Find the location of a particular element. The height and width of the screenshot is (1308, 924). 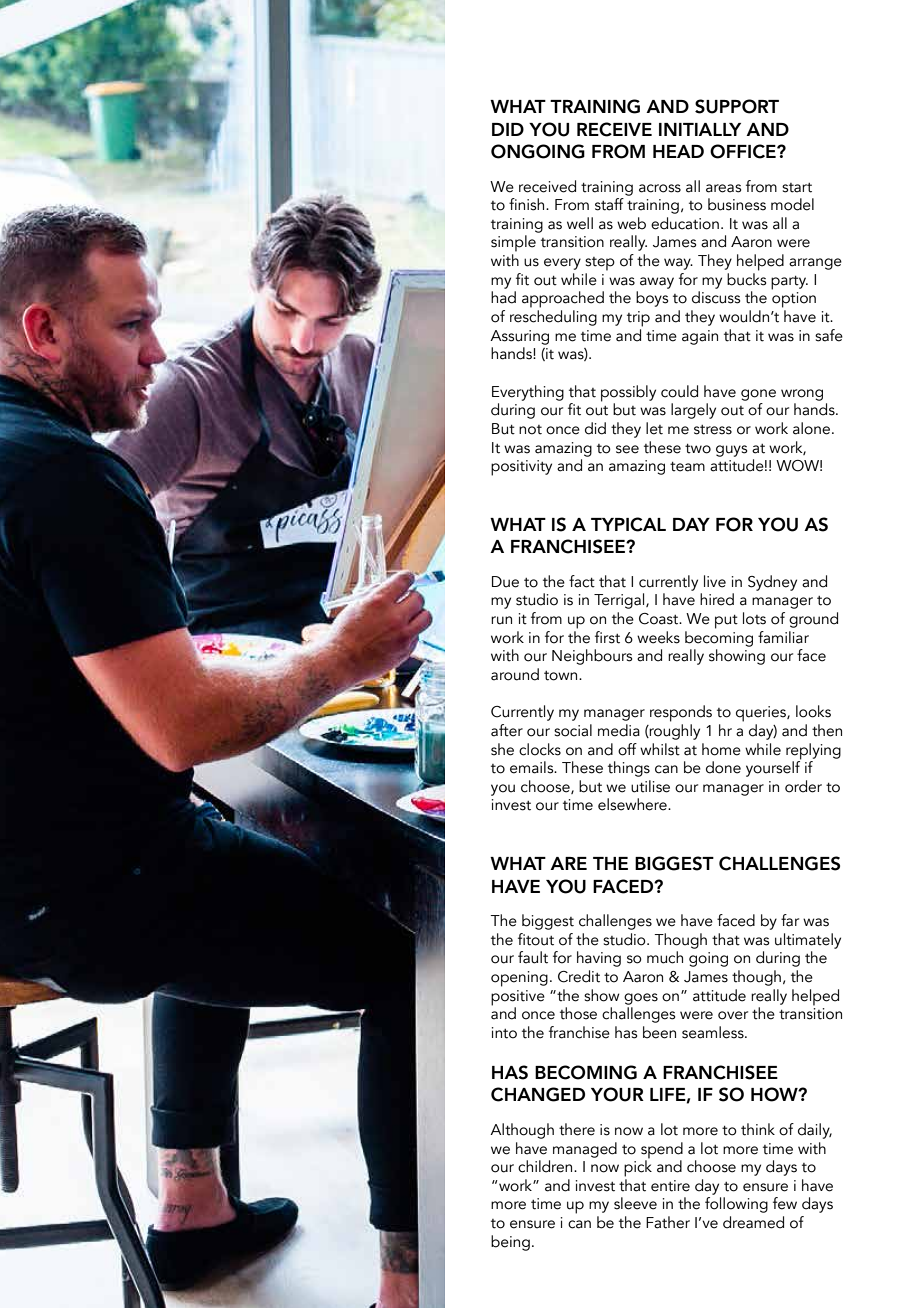

town is located at coordinates (562, 676).
